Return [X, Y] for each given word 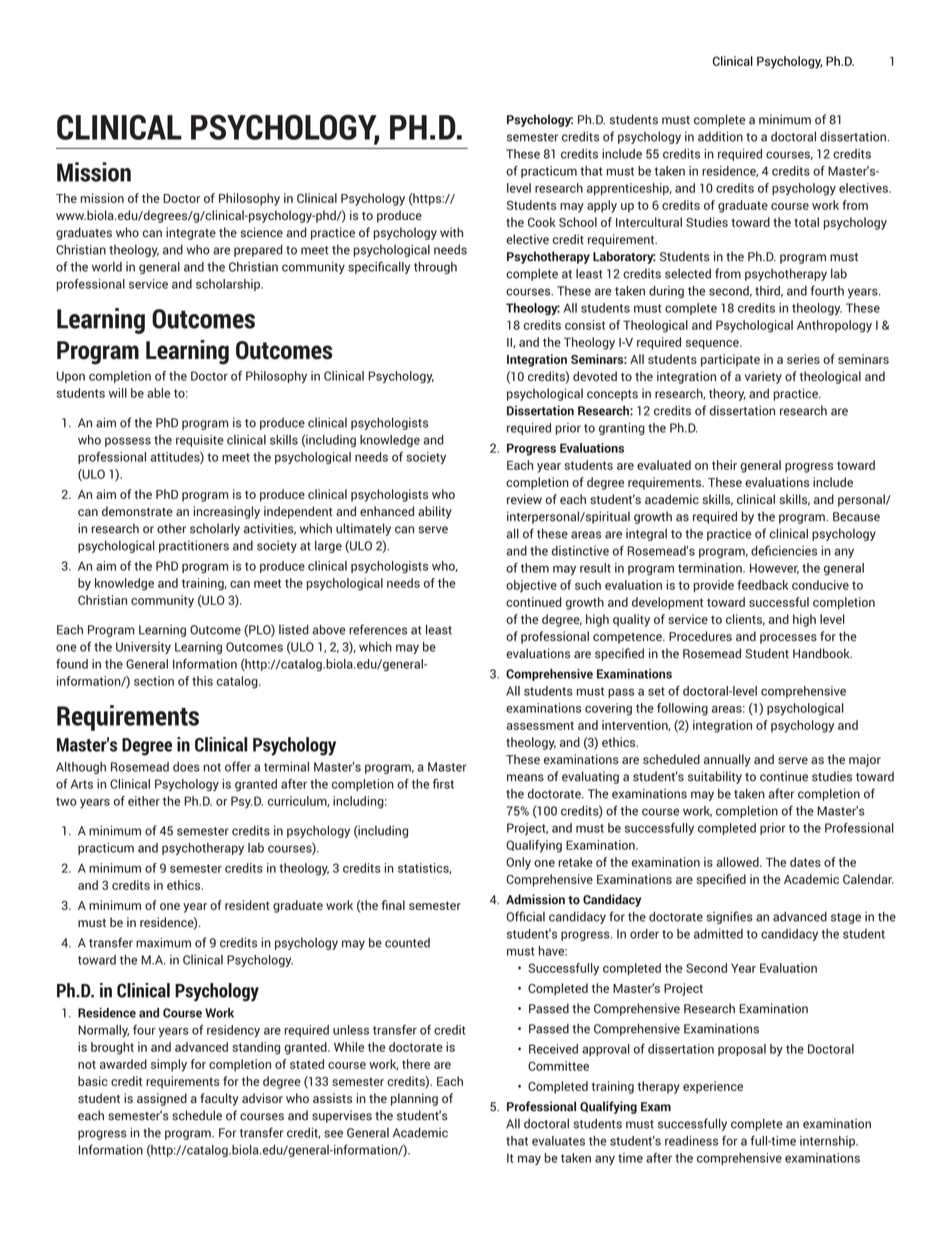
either [144, 801]
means [525, 778]
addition [720, 136]
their [724, 465]
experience [713, 1087]
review [524, 499]
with [451, 232]
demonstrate [137, 511]
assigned [162, 1099]
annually [727, 760]
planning [414, 1099]
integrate [191, 233]
